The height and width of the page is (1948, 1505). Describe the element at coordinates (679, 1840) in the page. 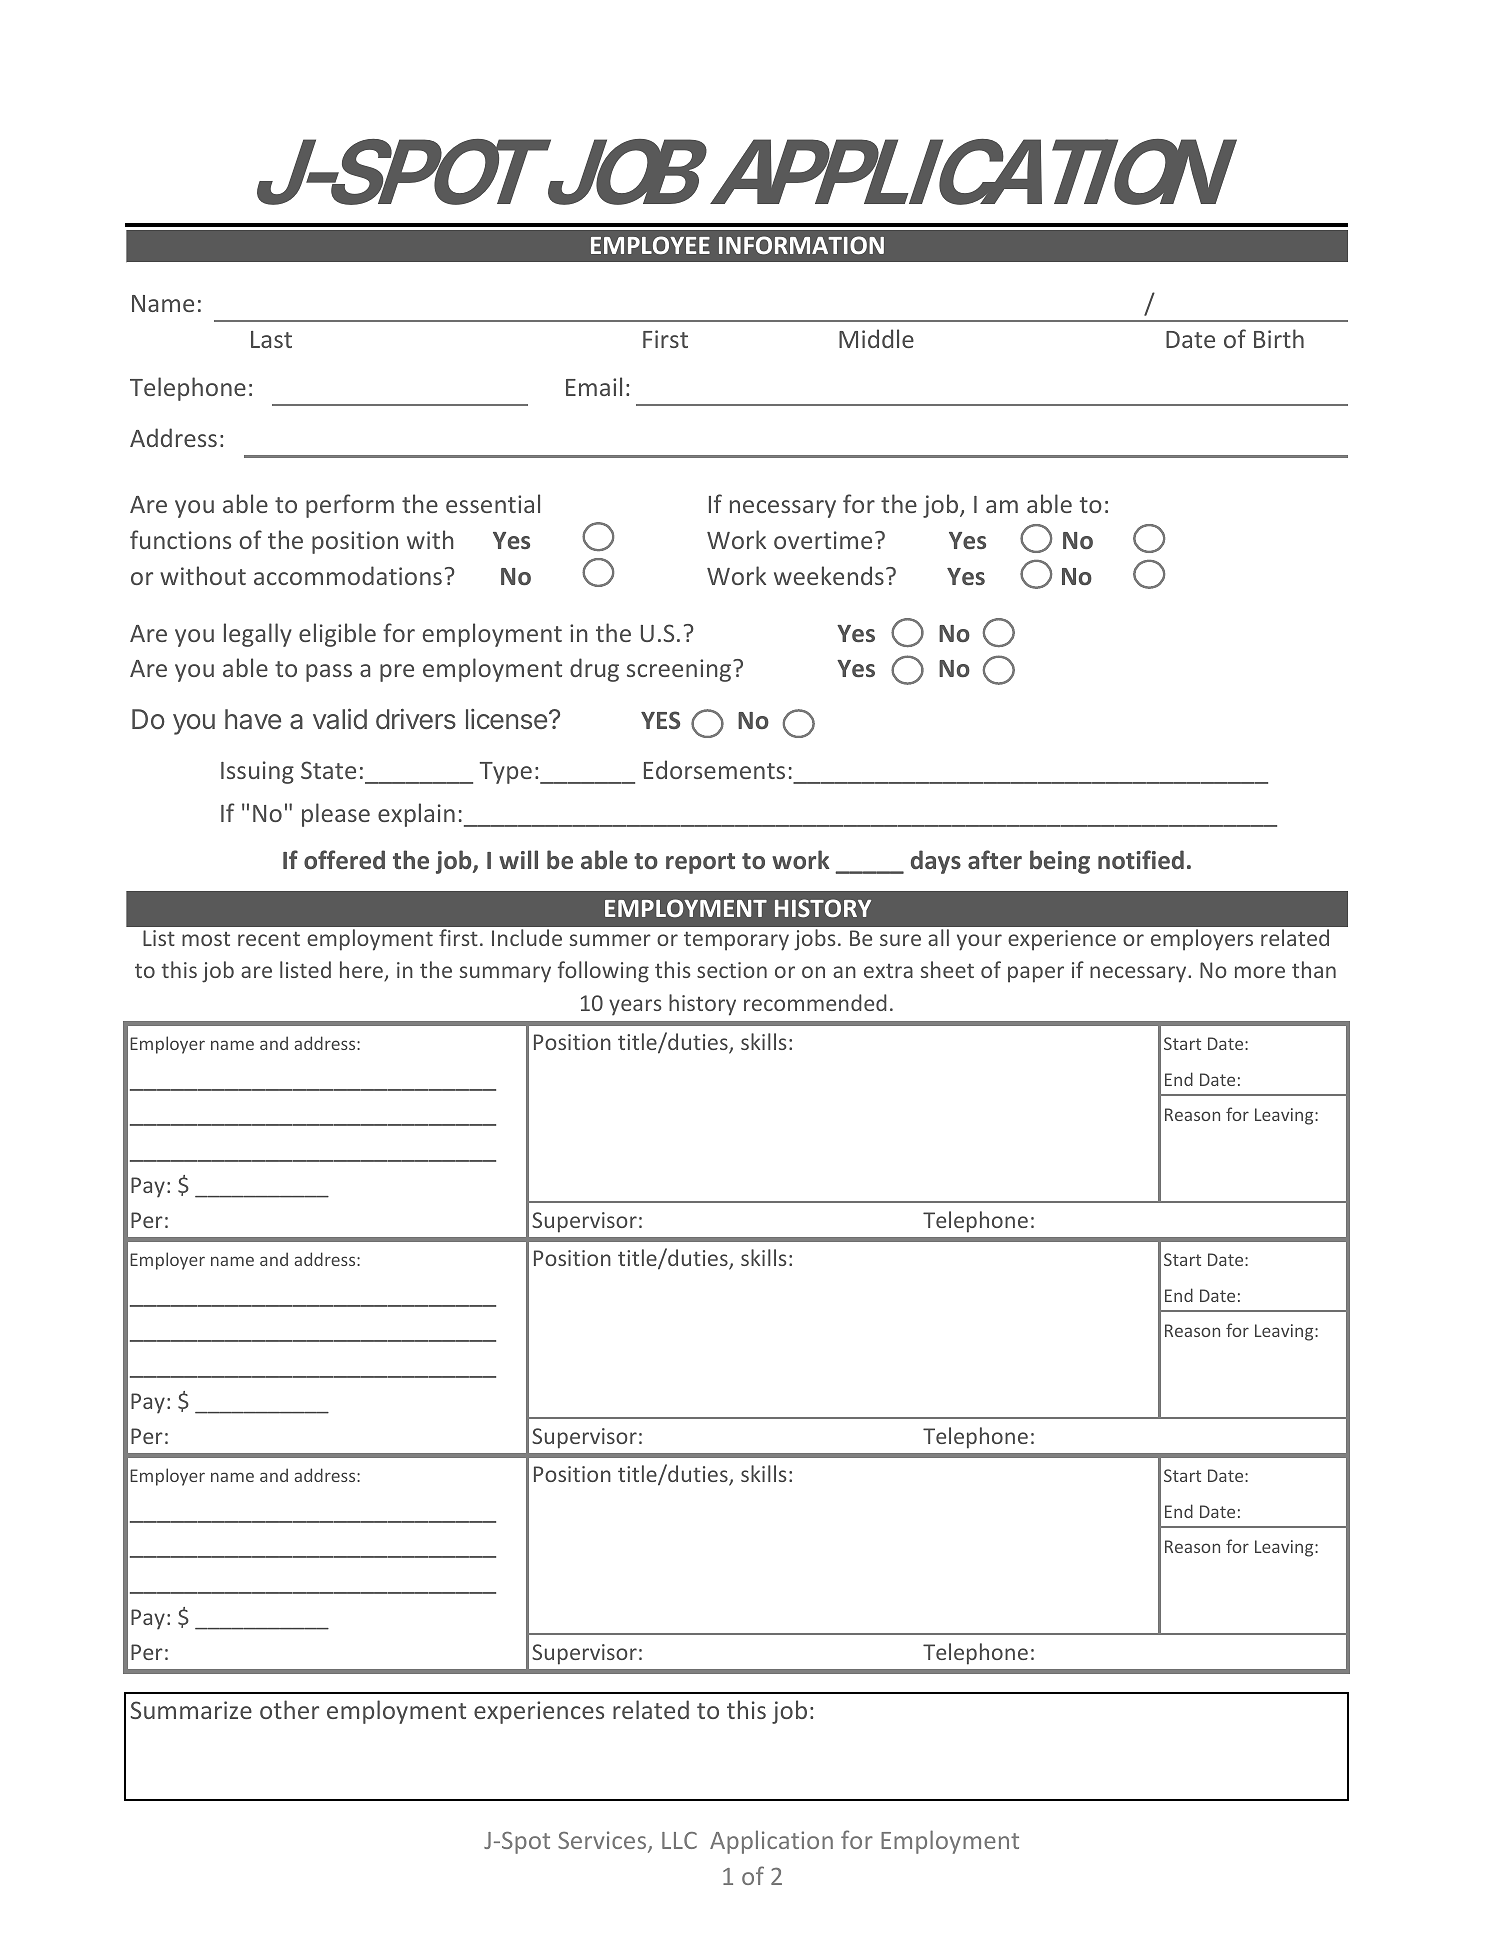

I see `LLC` at that location.
